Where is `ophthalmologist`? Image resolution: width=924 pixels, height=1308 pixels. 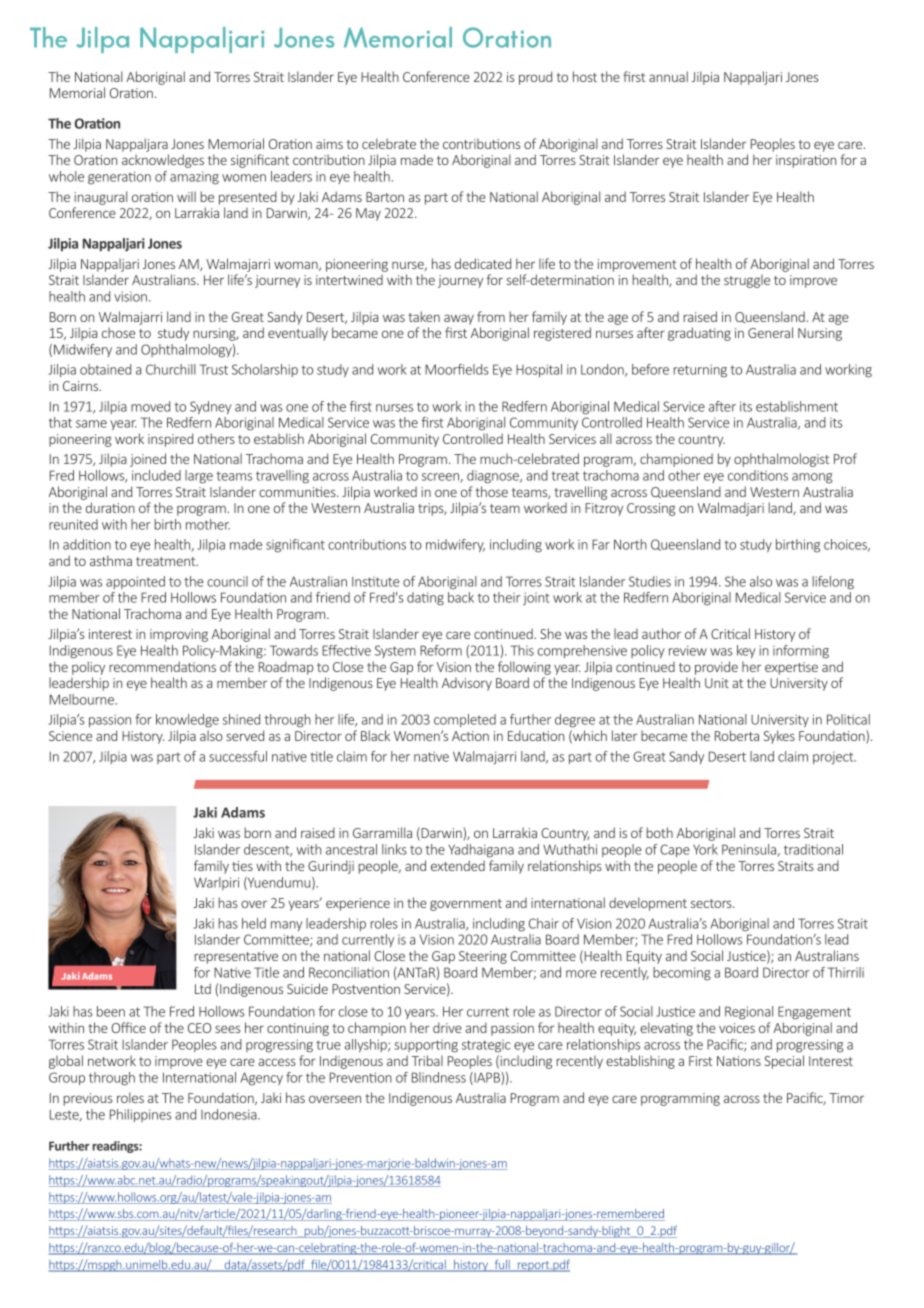
ophthalmologist is located at coordinates (781, 460).
